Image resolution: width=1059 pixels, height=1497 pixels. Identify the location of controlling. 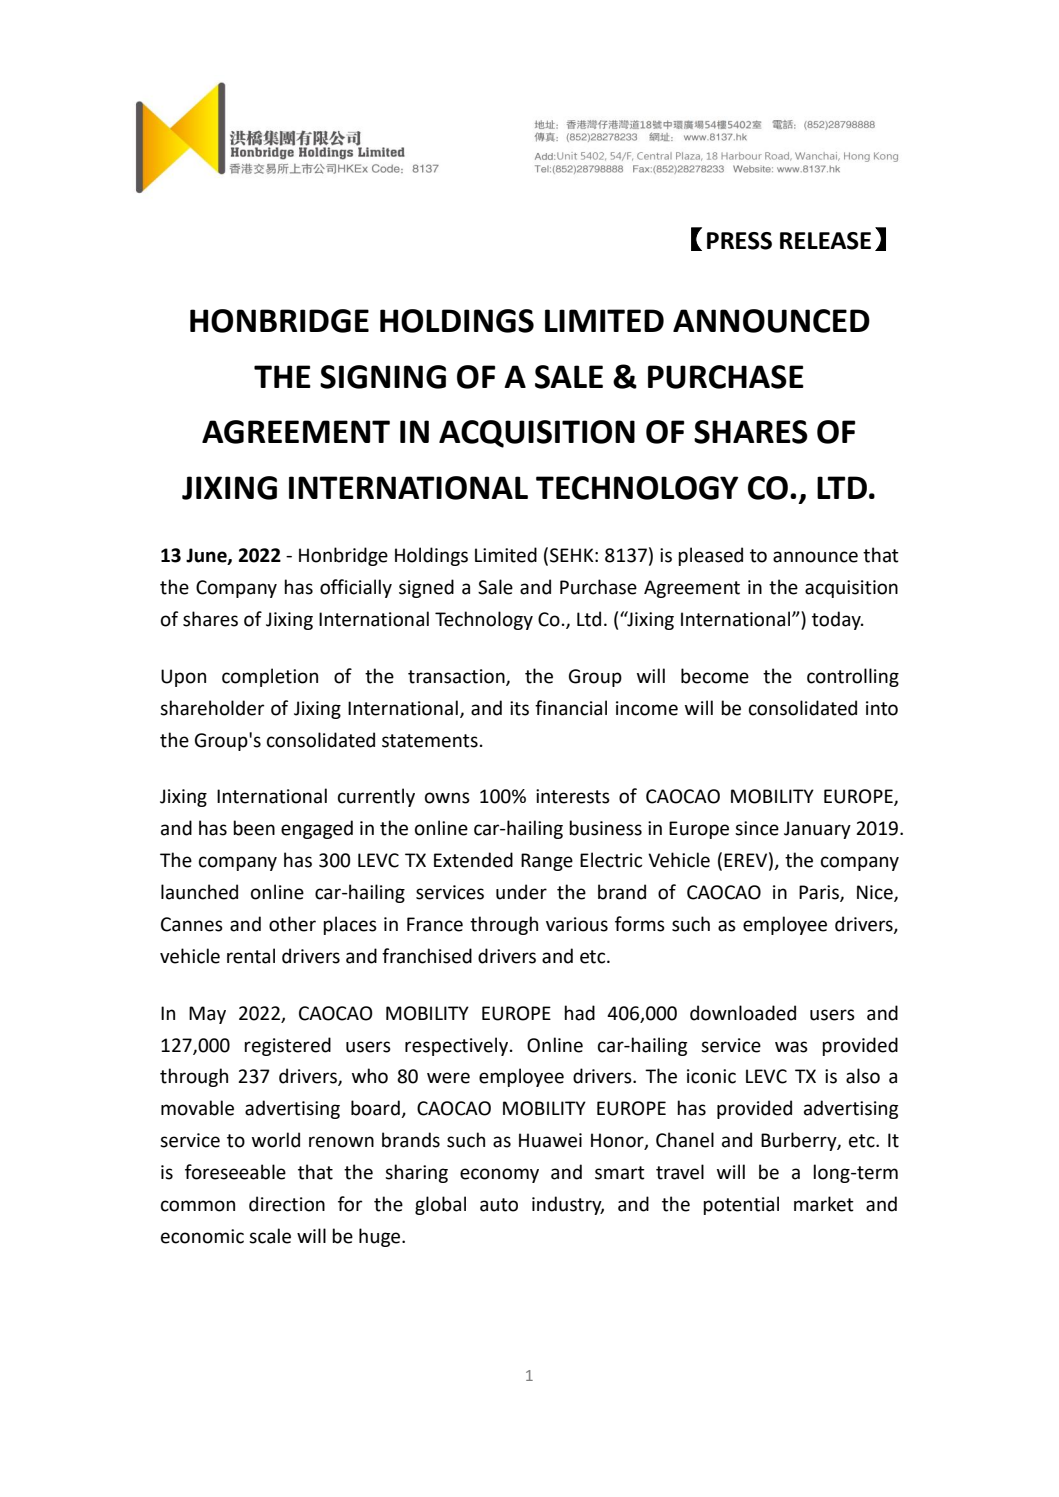
(853, 677).
